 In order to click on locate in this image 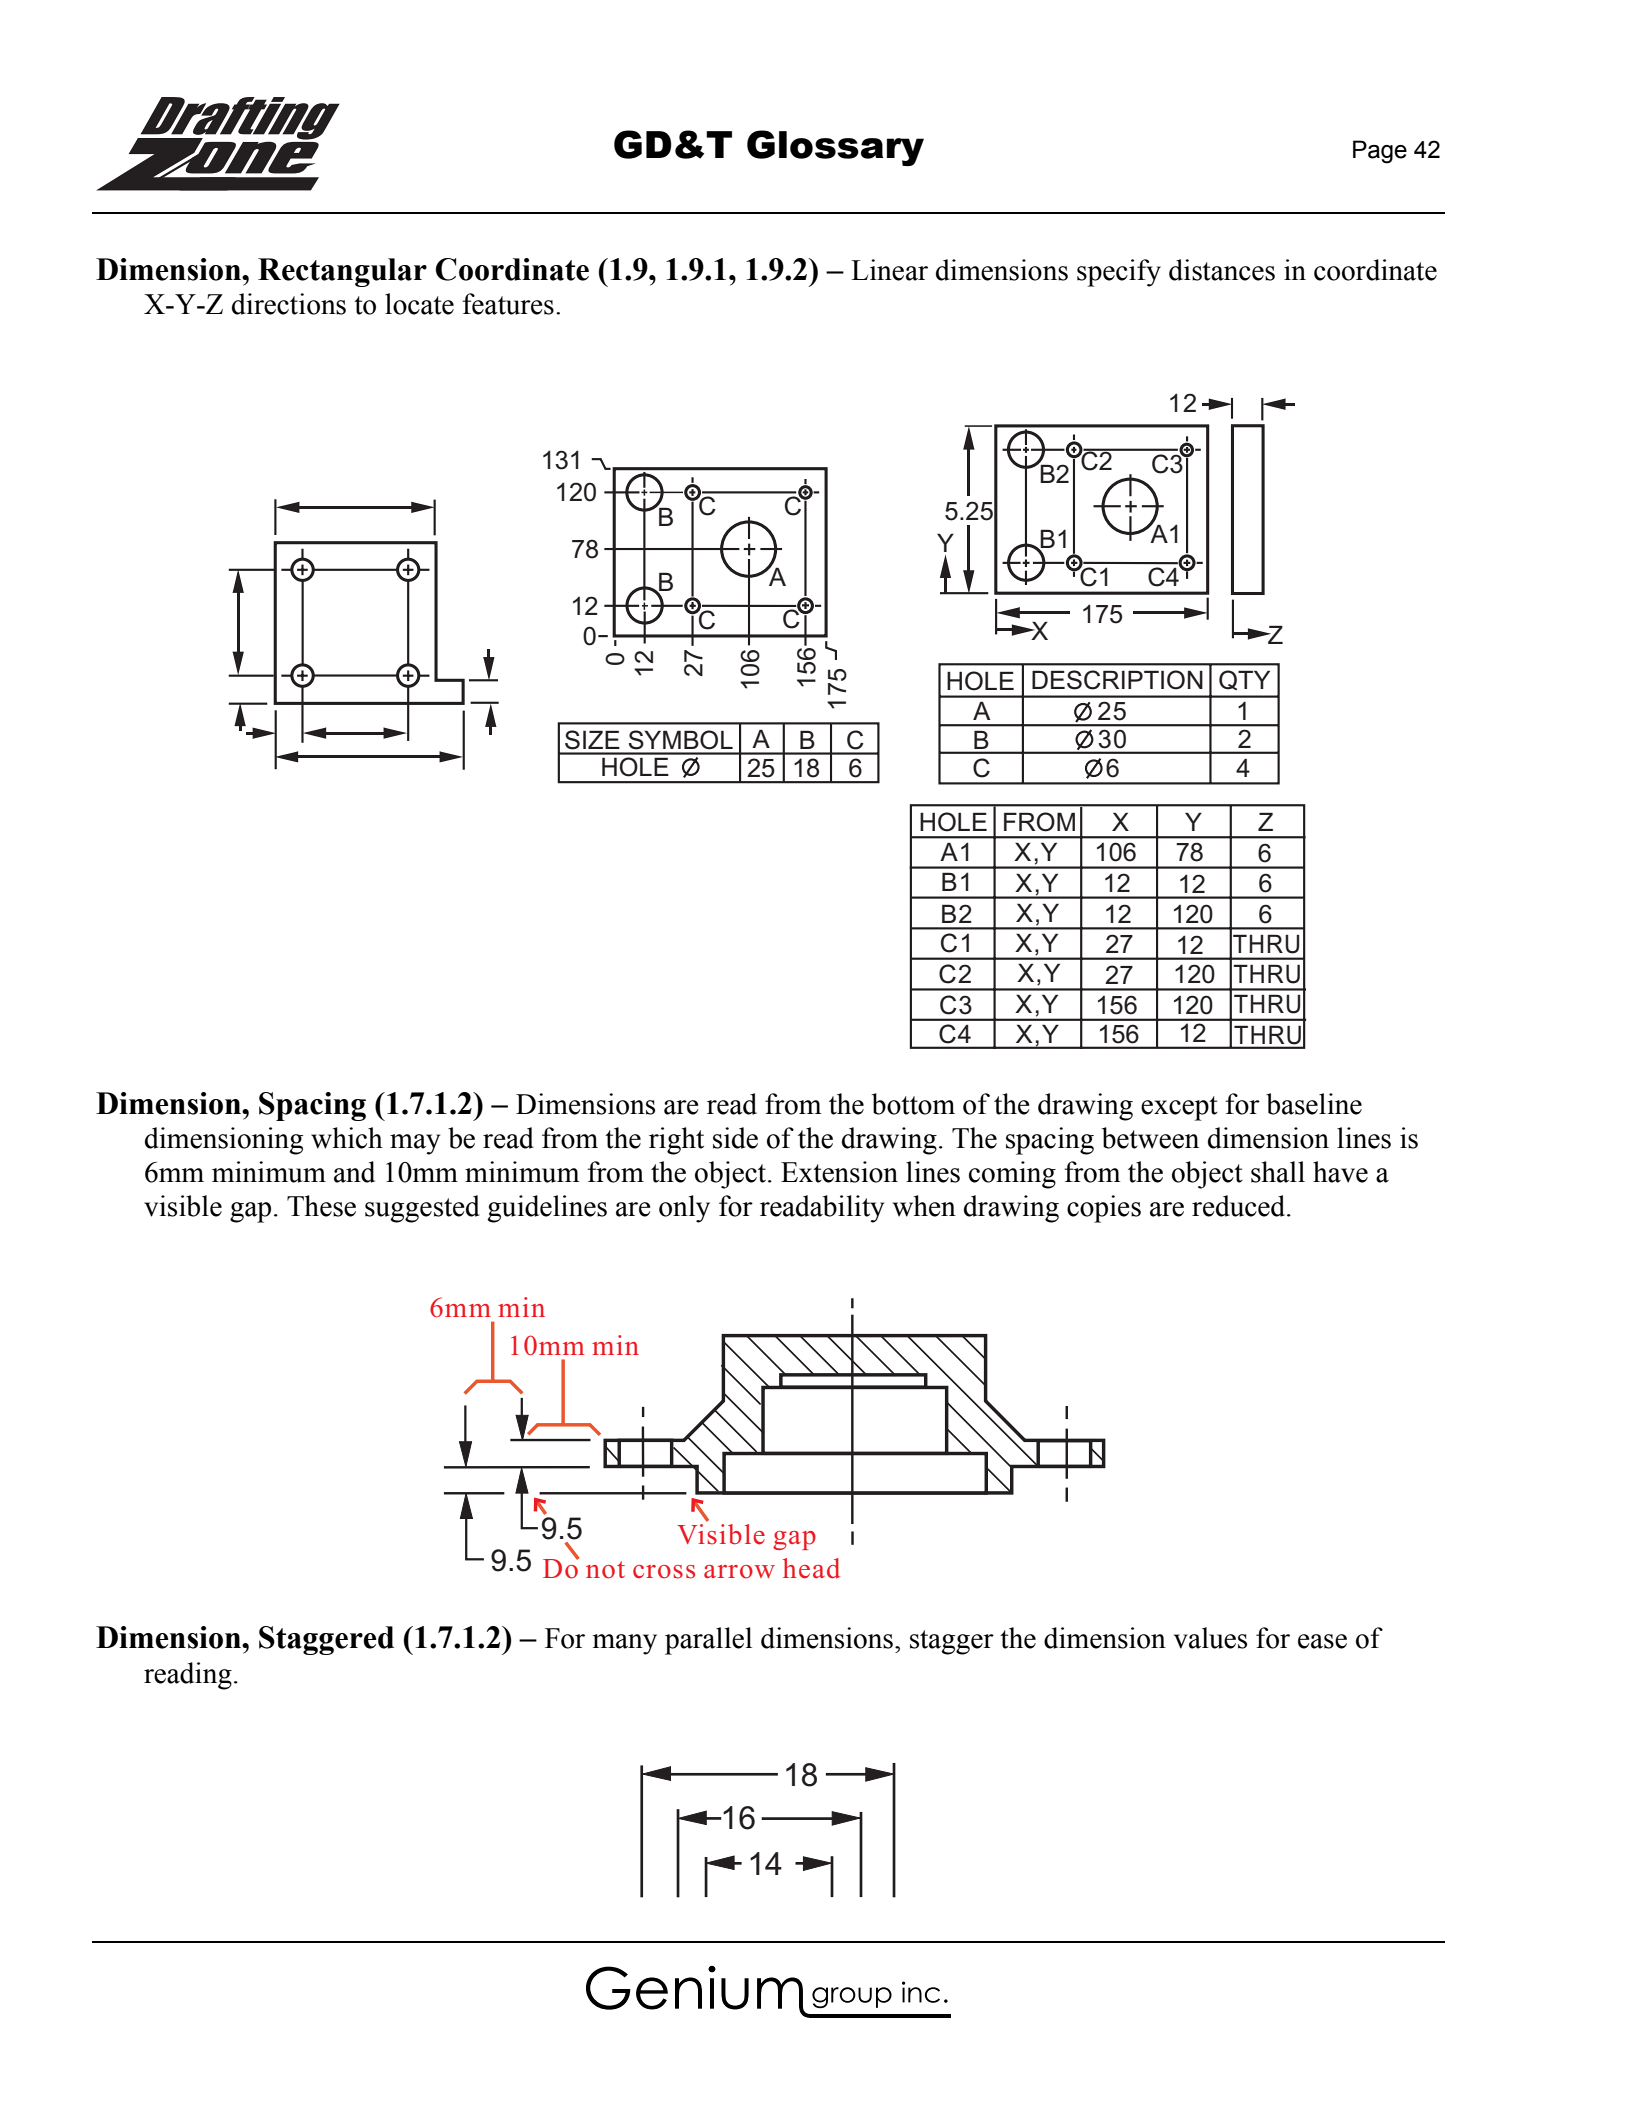, I will do `click(419, 304)`.
